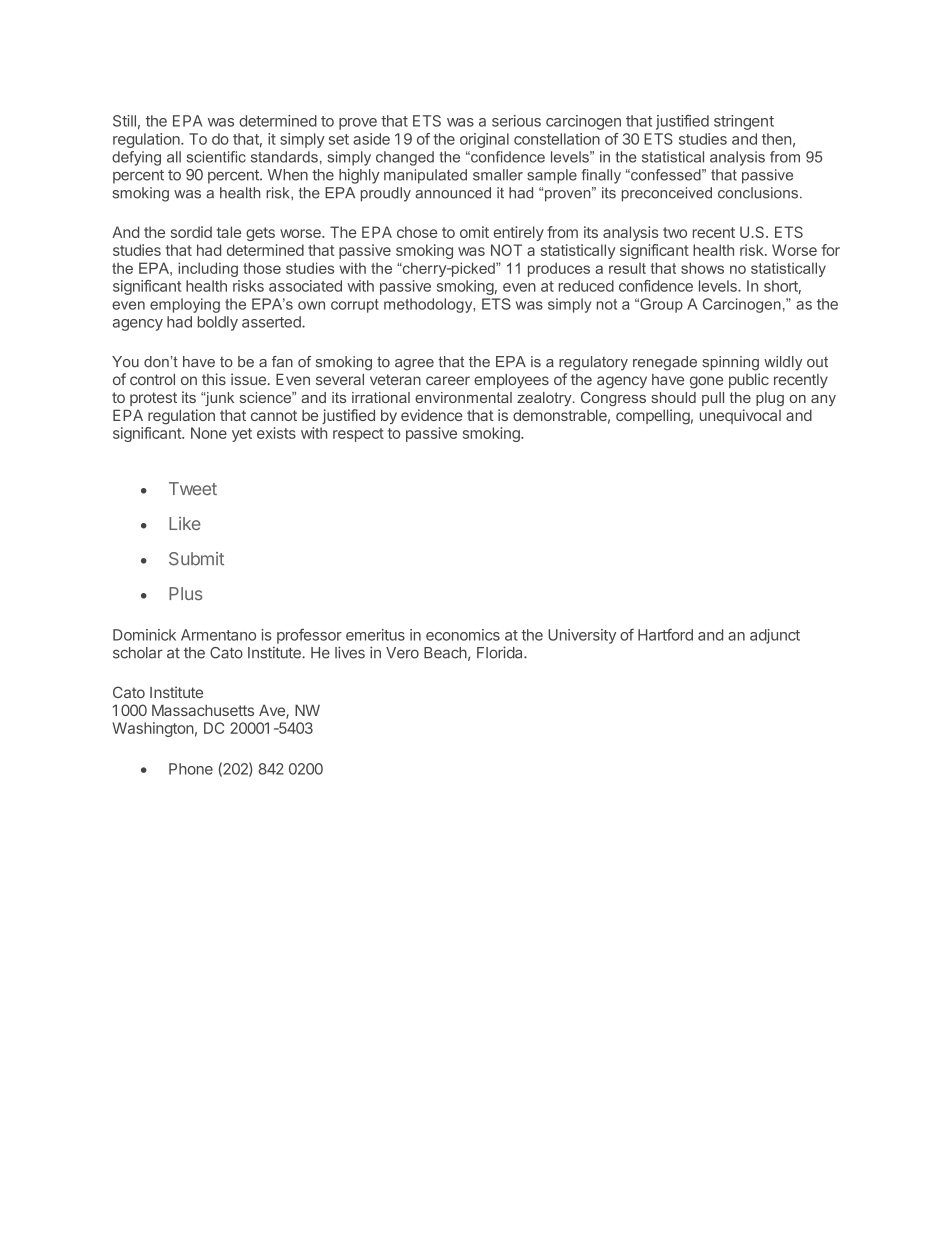 The width and height of the document is (952, 1233). What do you see at coordinates (775, 636) in the document?
I see `adjunct` at bounding box center [775, 636].
